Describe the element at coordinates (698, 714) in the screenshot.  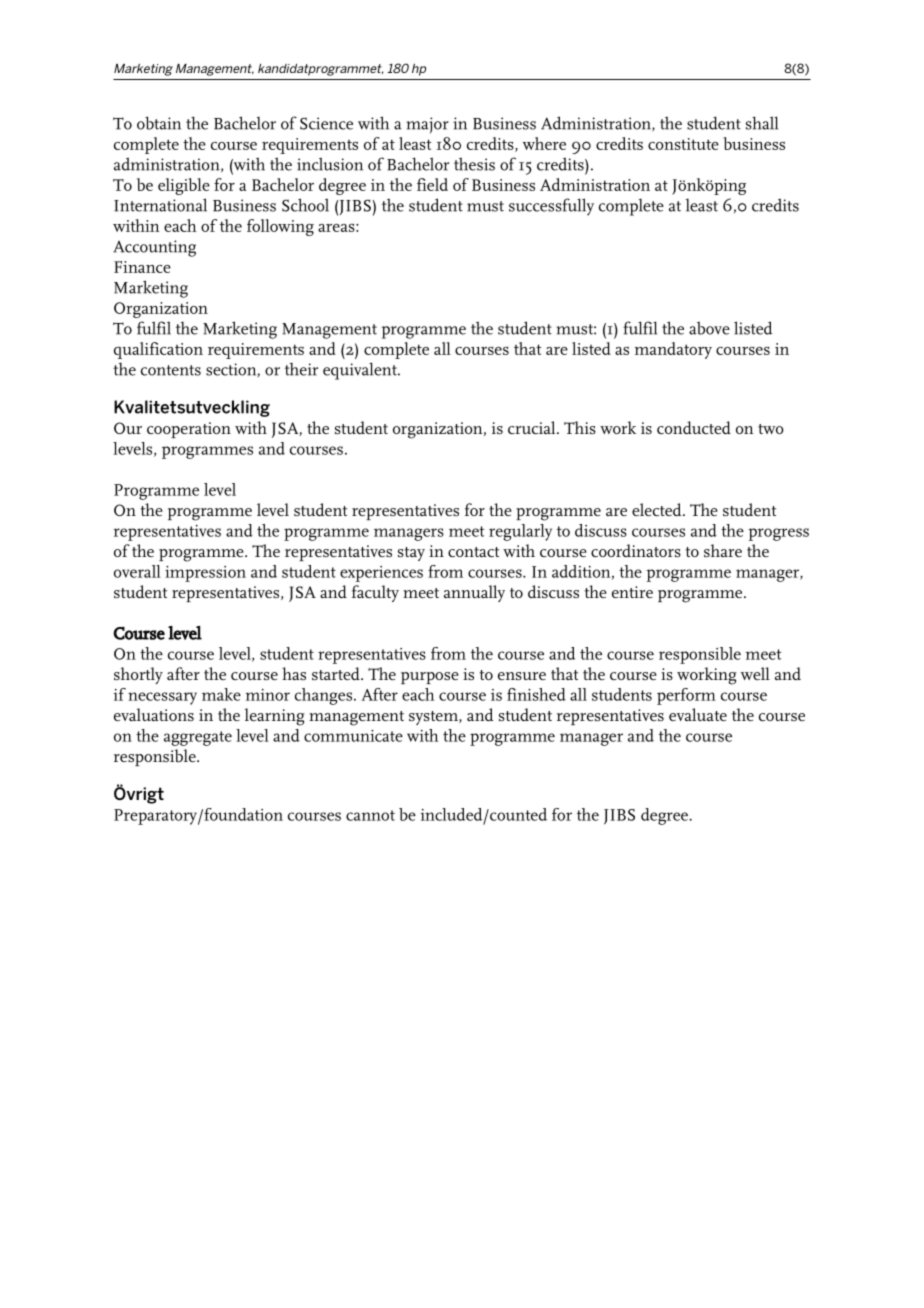
I see `evaluate` at that location.
